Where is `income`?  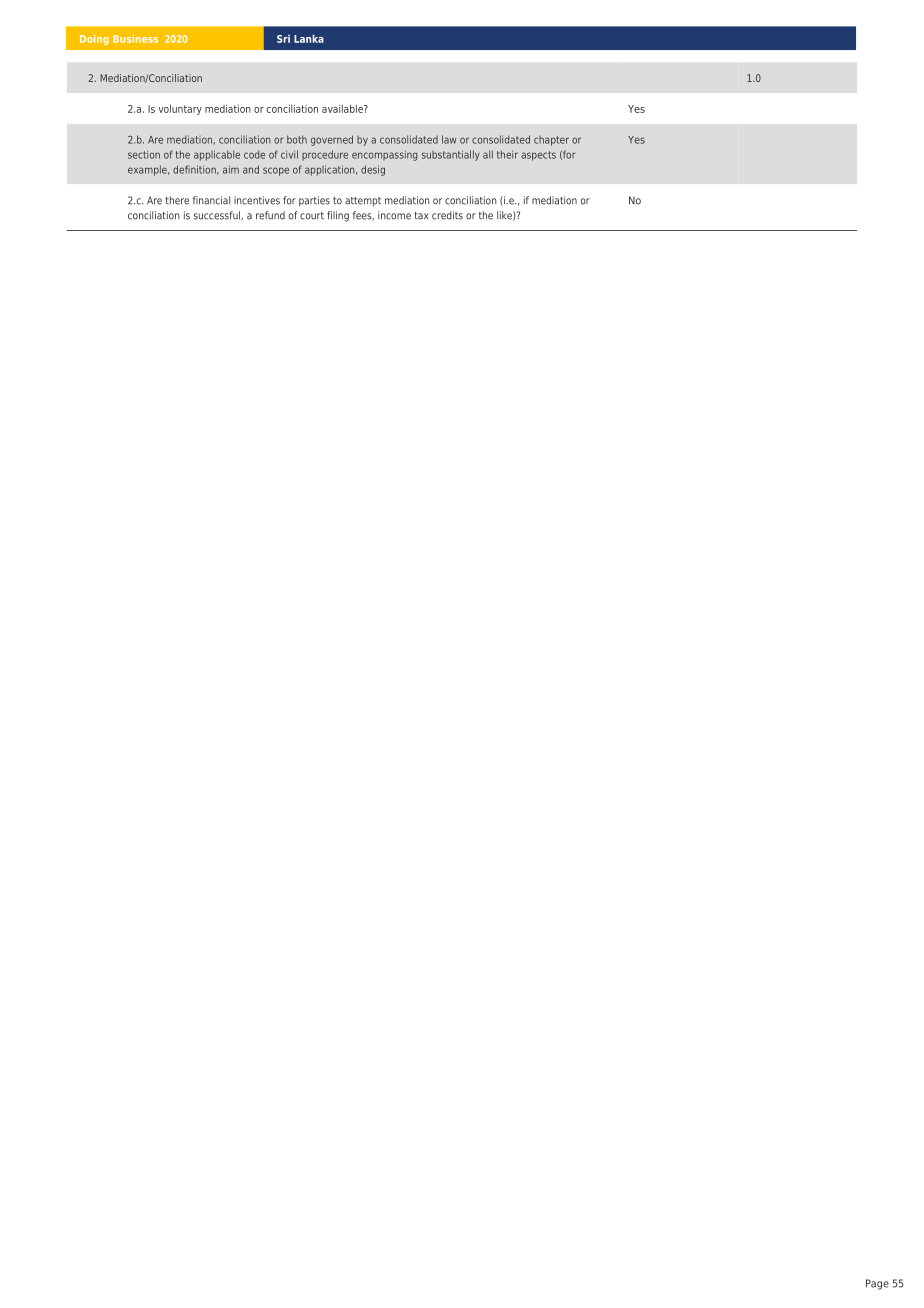
income is located at coordinates (394, 215).
